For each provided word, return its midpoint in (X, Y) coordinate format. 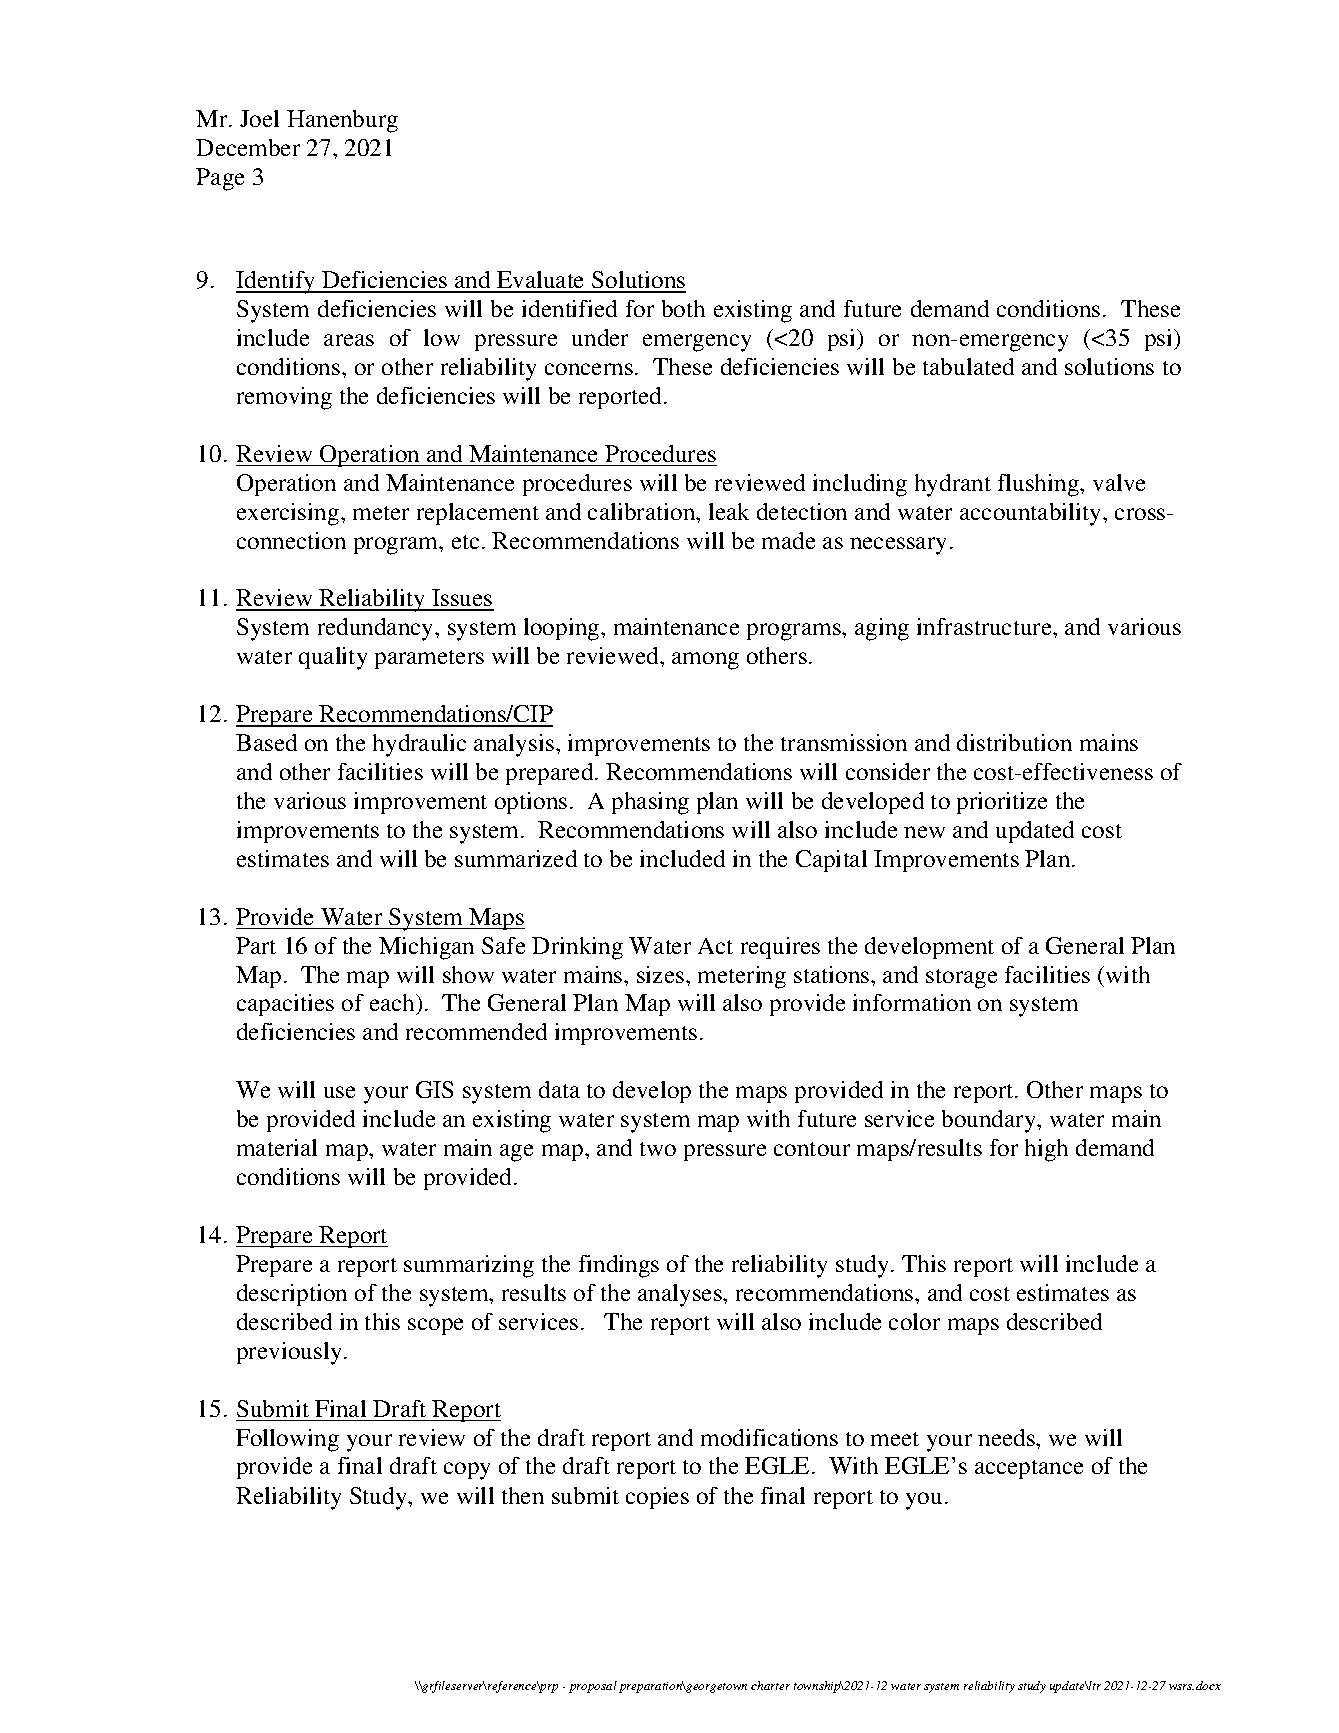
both (683, 308)
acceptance (1029, 1469)
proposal (593, 1687)
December (248, 147)
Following (287, 1440)
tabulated (968, 366)
